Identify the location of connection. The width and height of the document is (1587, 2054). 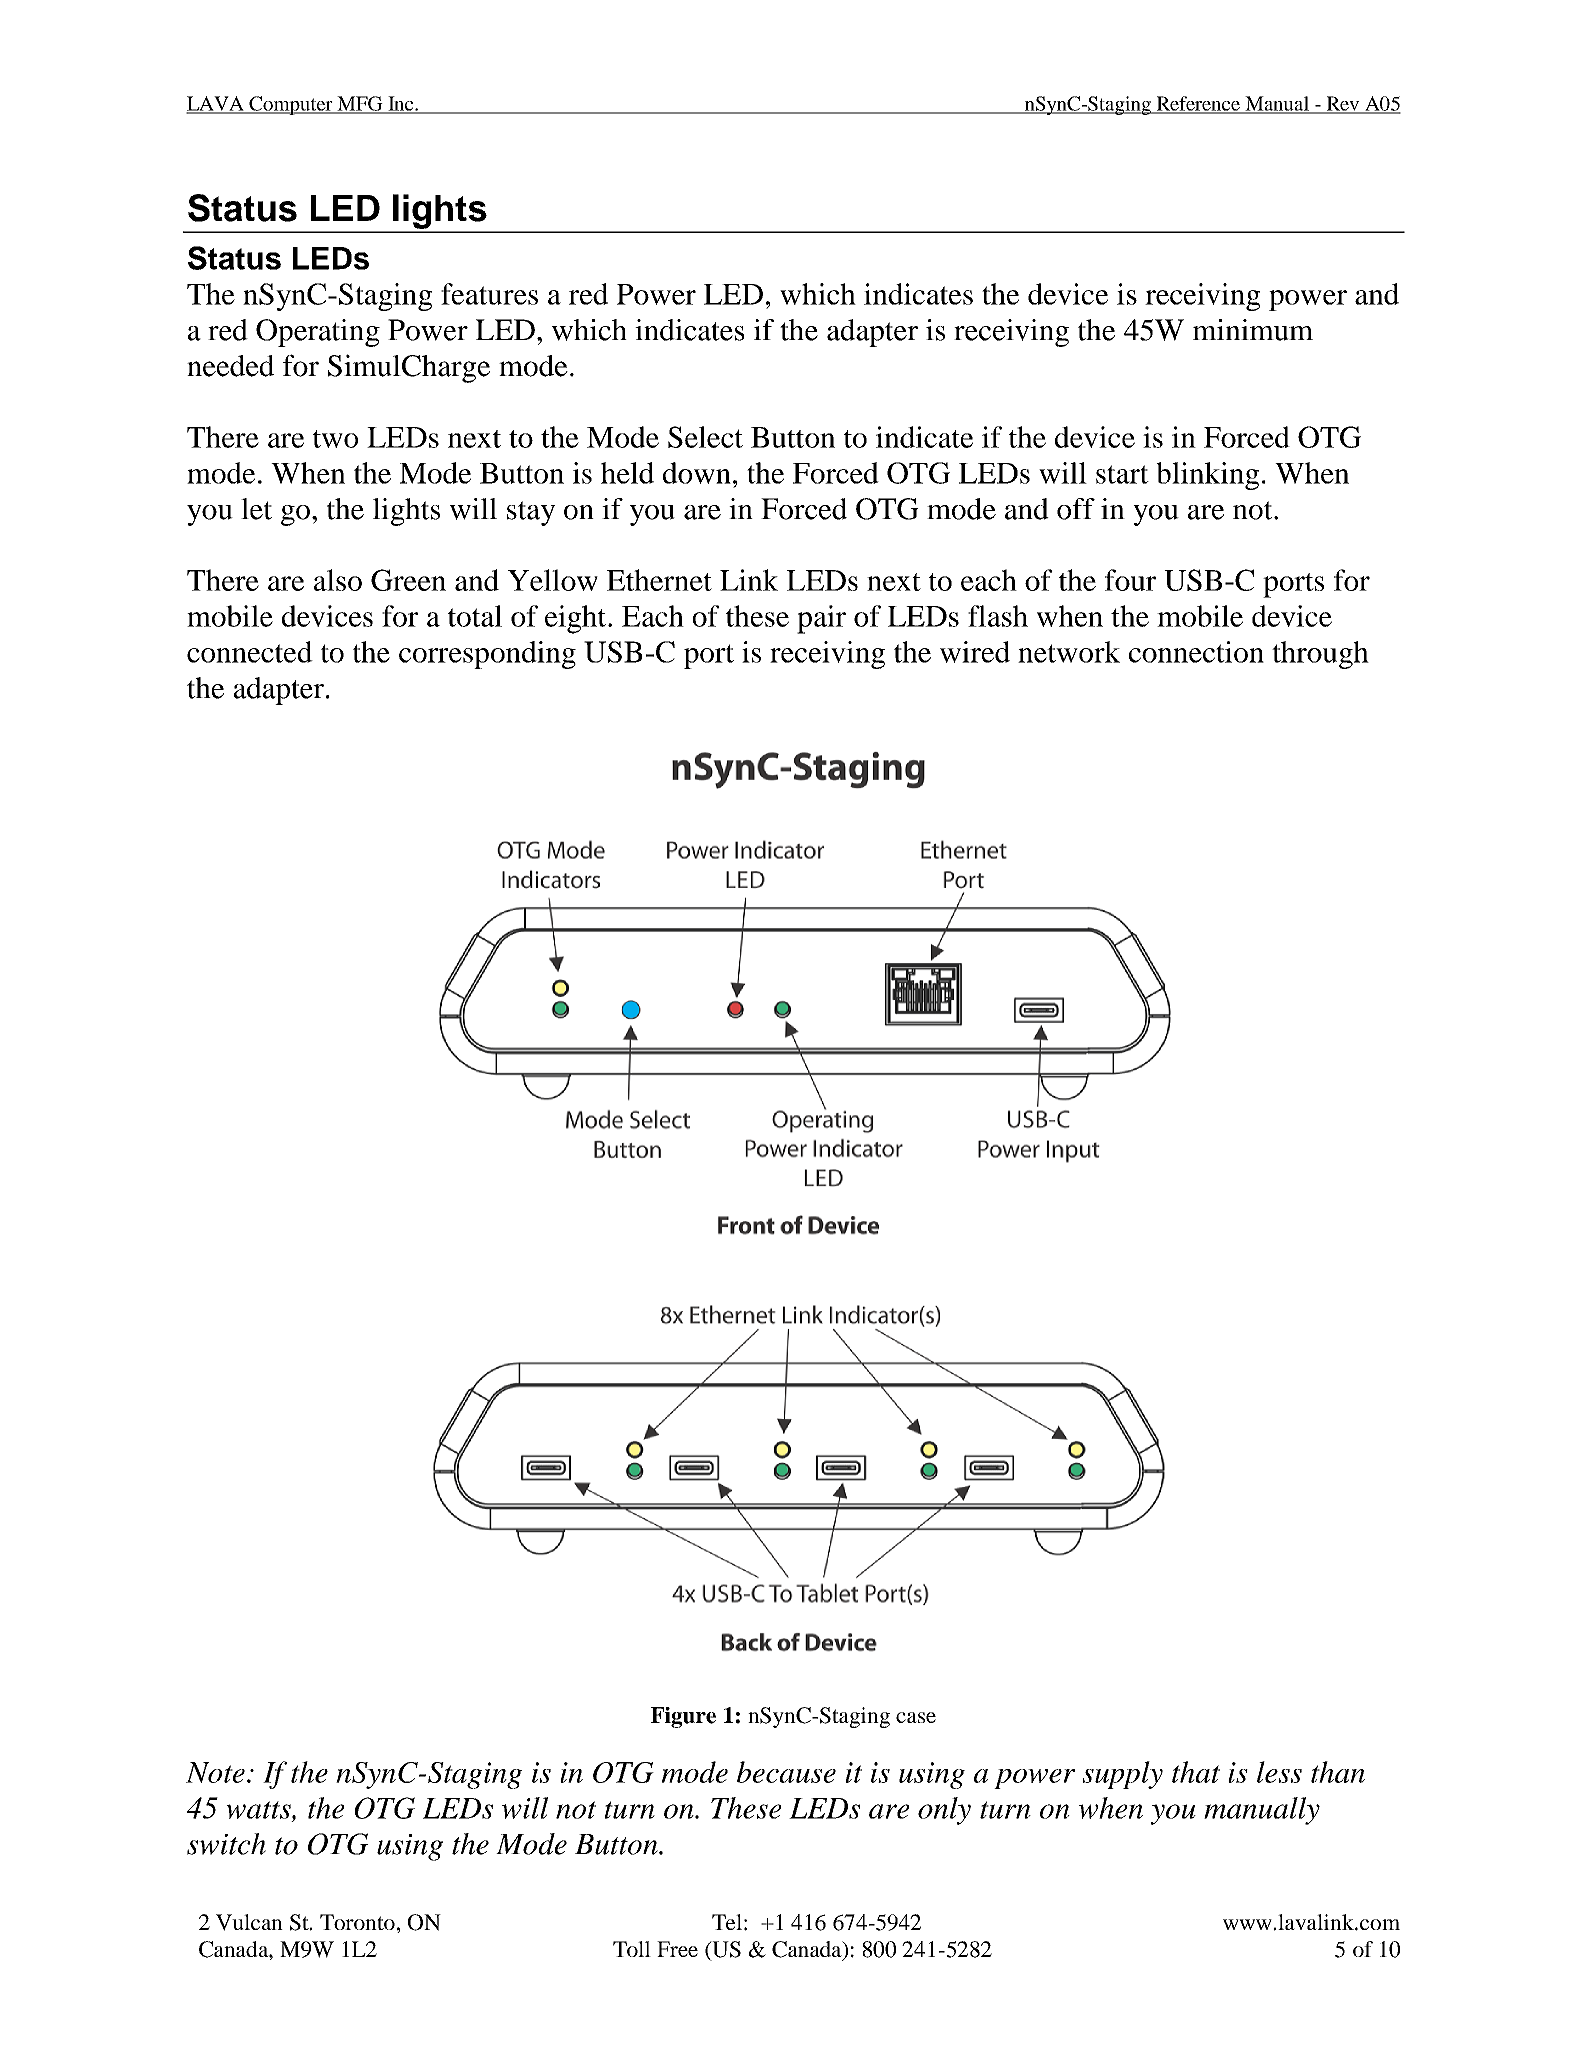
(1196, 652).
